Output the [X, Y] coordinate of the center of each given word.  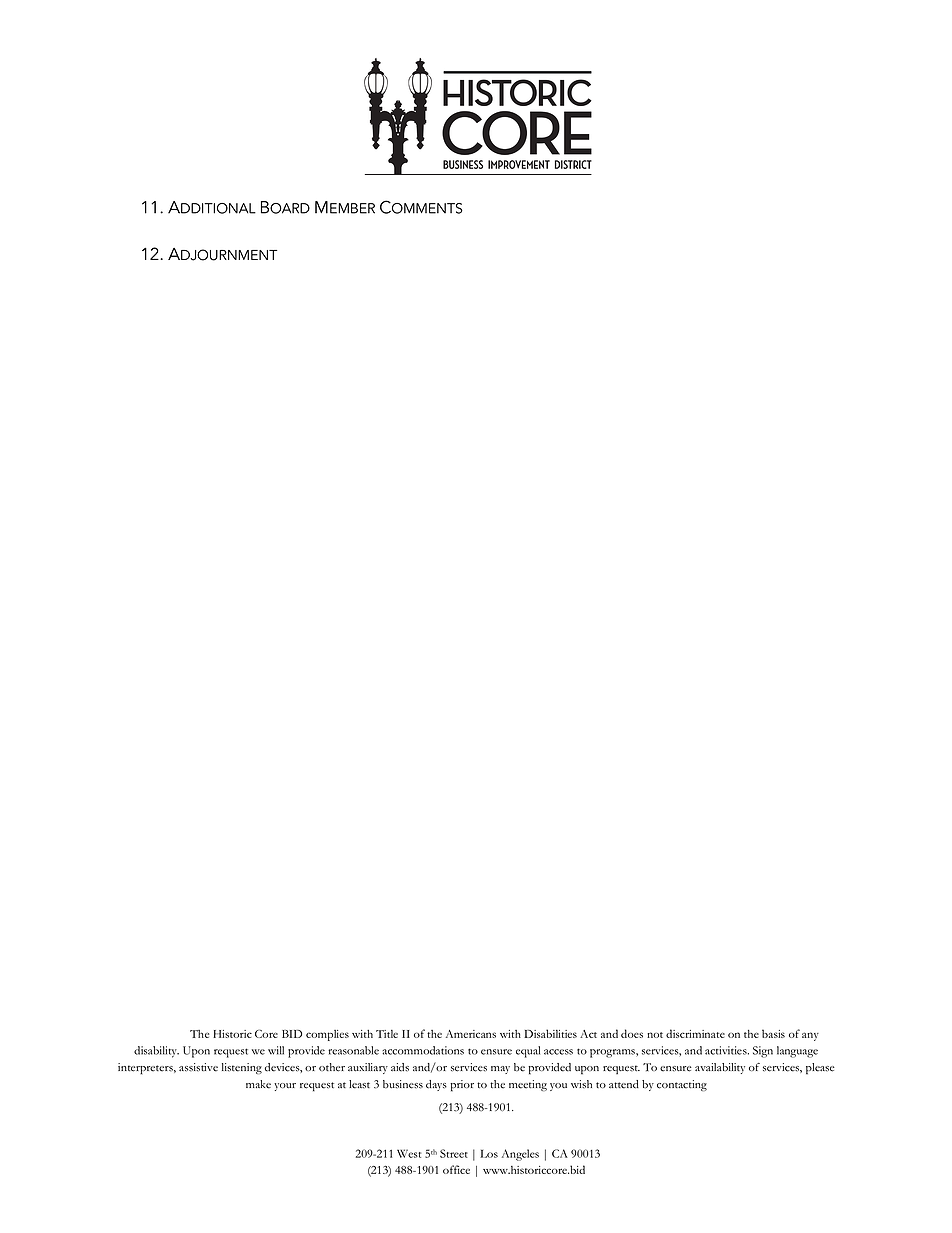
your [285, 1087]
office [456, 1169]
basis [773, 1033]
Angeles [520, 1155]
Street [454, 1153]
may [500, 1070]
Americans [471, 1034]
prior [462, 1086]
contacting [682, 1085]
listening [242, 1068]
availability [720, 1068]
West [409, 1153]
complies [327, 1035]
